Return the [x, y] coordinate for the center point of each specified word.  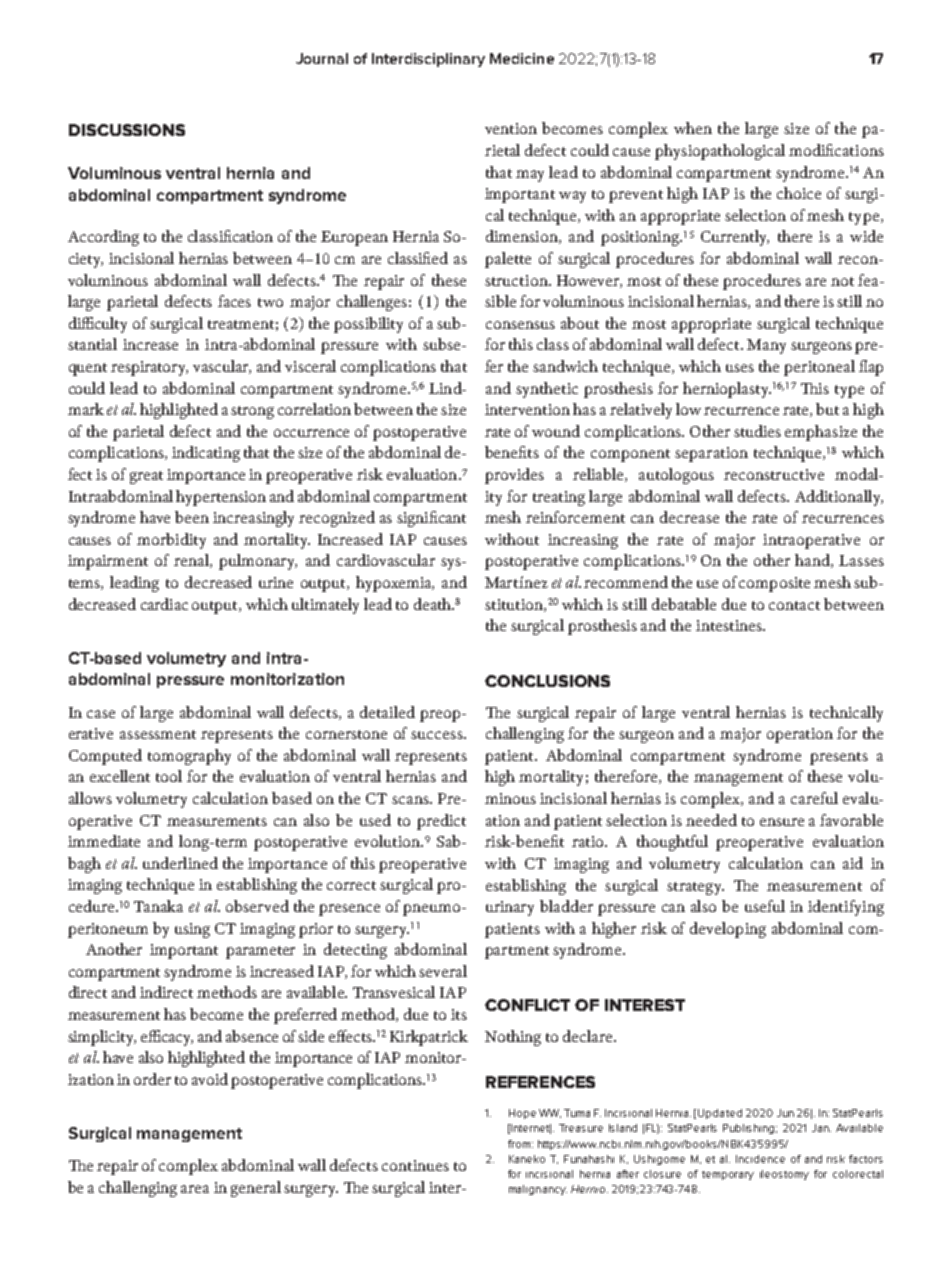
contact [794, 605]
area [195, 1189]
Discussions [127, 130]
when [693, 128]
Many [766, 346]
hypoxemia [395, 584]
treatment [241, 324]
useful [765, 906]
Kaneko [527, 1159]
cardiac [164, 604]
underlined [180, 863]
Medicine [522, 58]
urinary [510, 908]
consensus [520, 325]
